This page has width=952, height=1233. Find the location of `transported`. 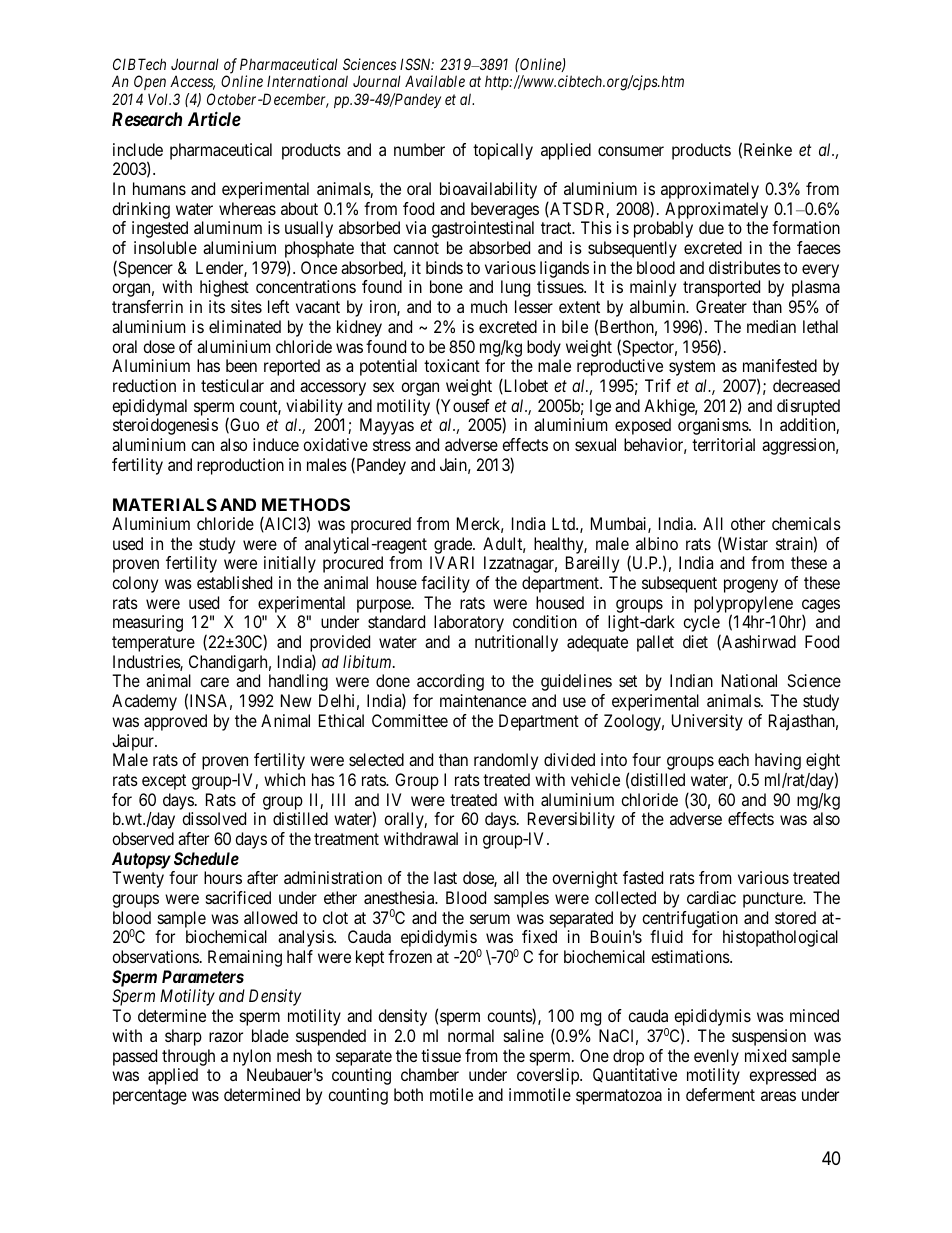

transported is located at coordinates (721, 288).
